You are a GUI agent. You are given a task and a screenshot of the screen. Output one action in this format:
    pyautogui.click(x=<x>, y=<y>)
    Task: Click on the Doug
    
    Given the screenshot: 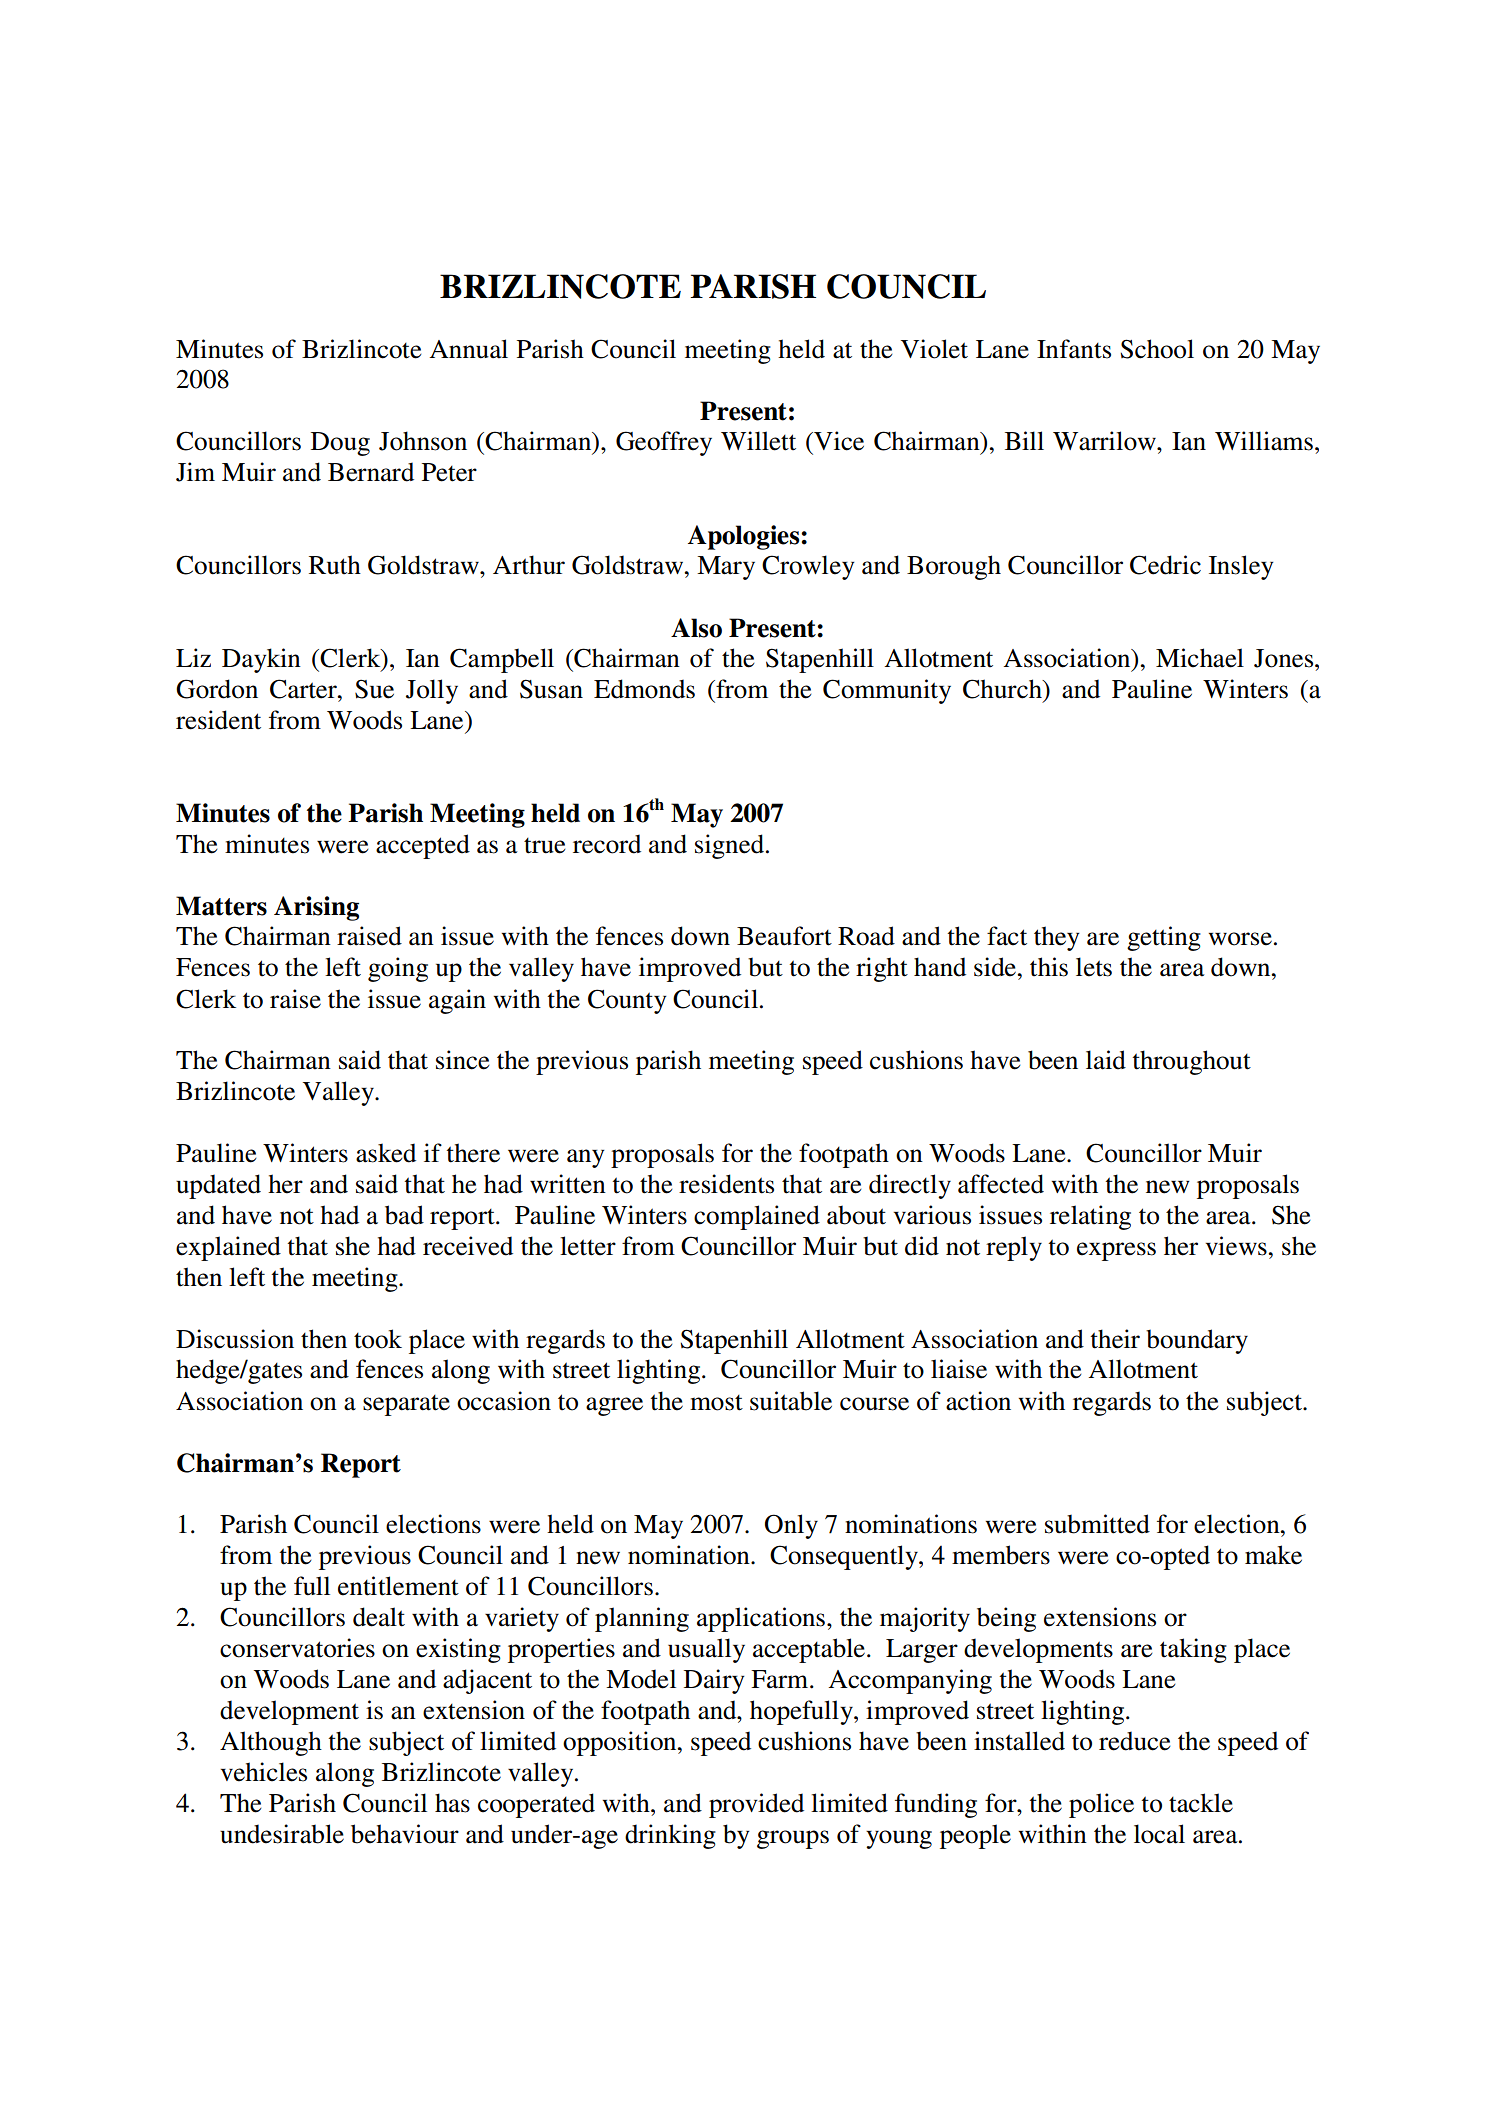 What is the action you would take?
    pyautogui.click(x=340, y=444)
